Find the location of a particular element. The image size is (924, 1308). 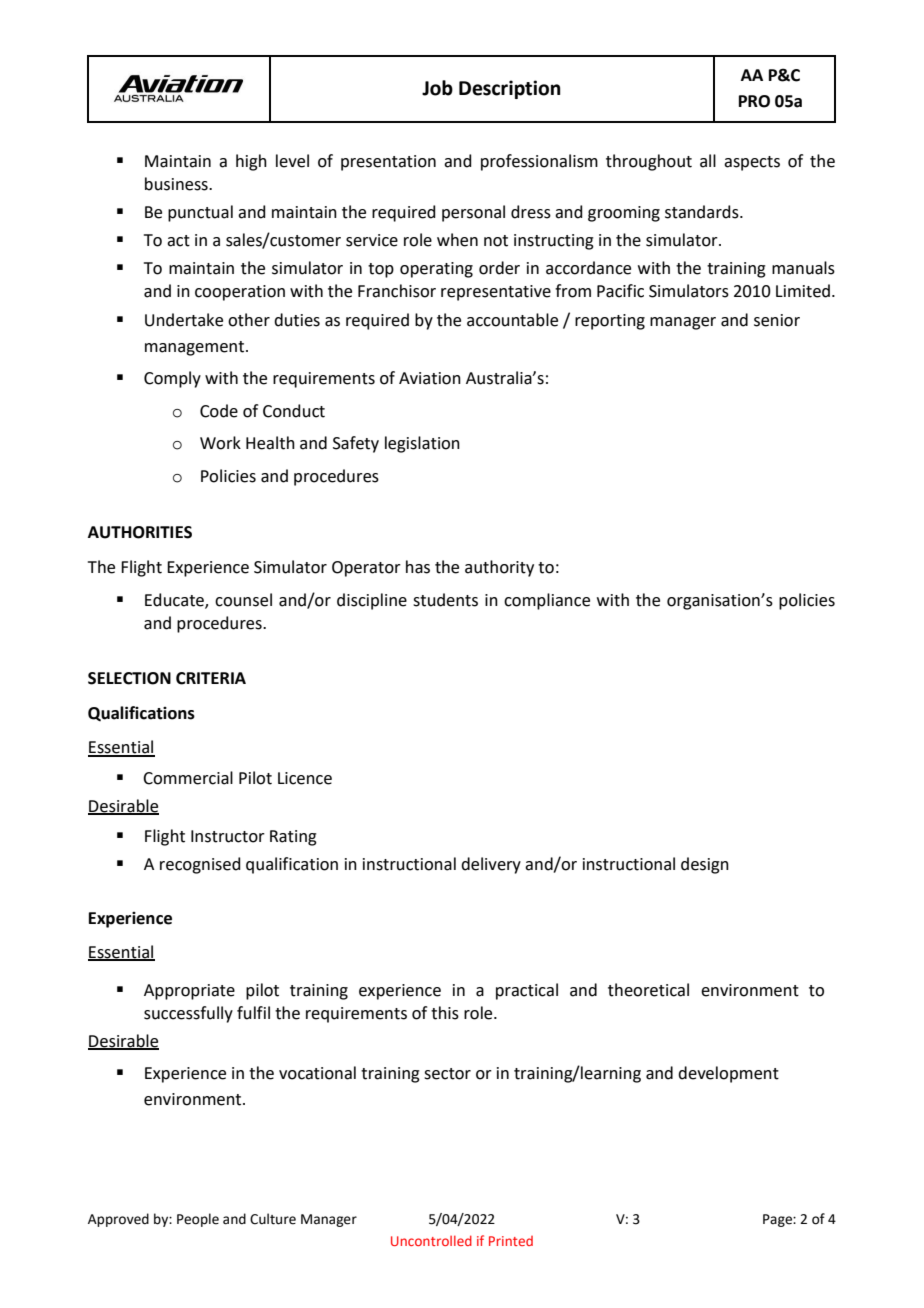

People is located at coordinates (198, 1220).
